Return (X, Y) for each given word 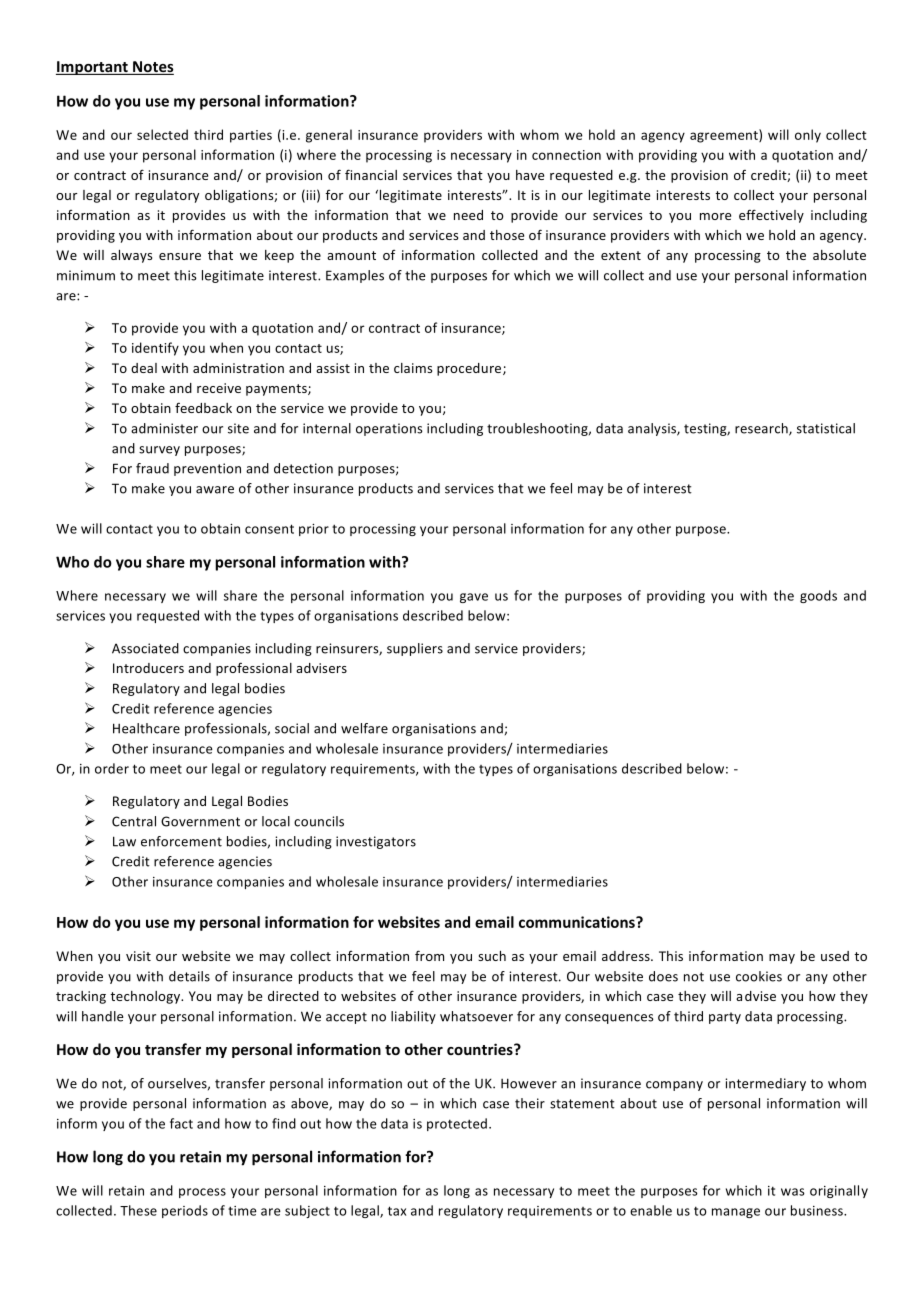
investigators (376, 842)
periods (185, 1211)
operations (389, 429)
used (835, 956)
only (808, 136)
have (530, 175)
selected (162, 134)
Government (200, 821)
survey (159, 451)
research (762, 429)
